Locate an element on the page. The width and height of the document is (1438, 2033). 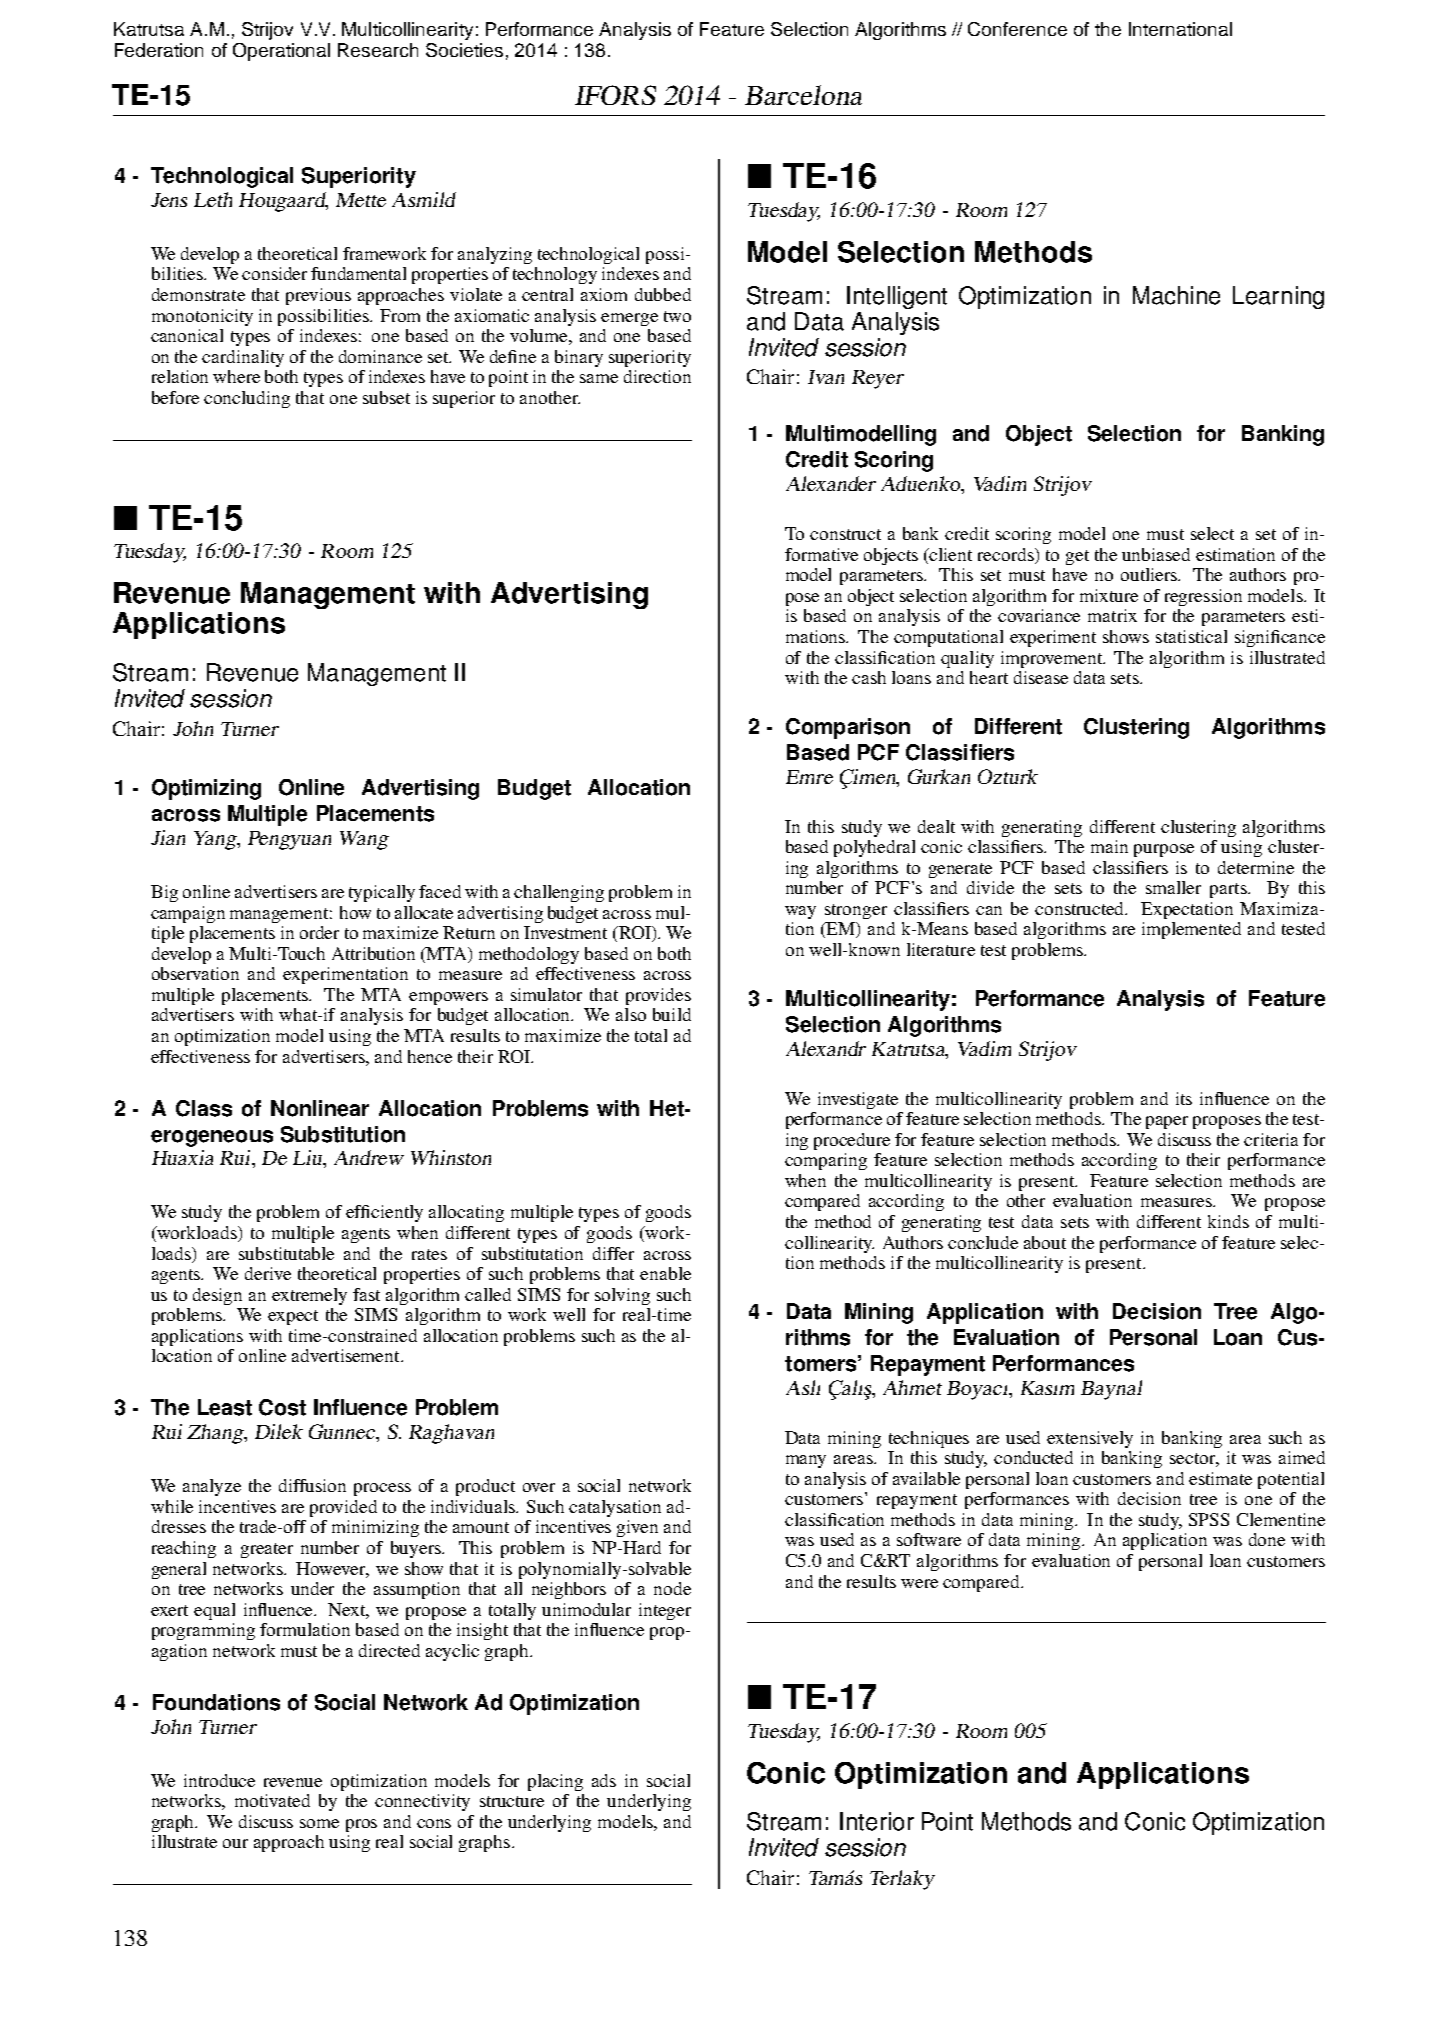
provides is located at coordinates (658, 996).
